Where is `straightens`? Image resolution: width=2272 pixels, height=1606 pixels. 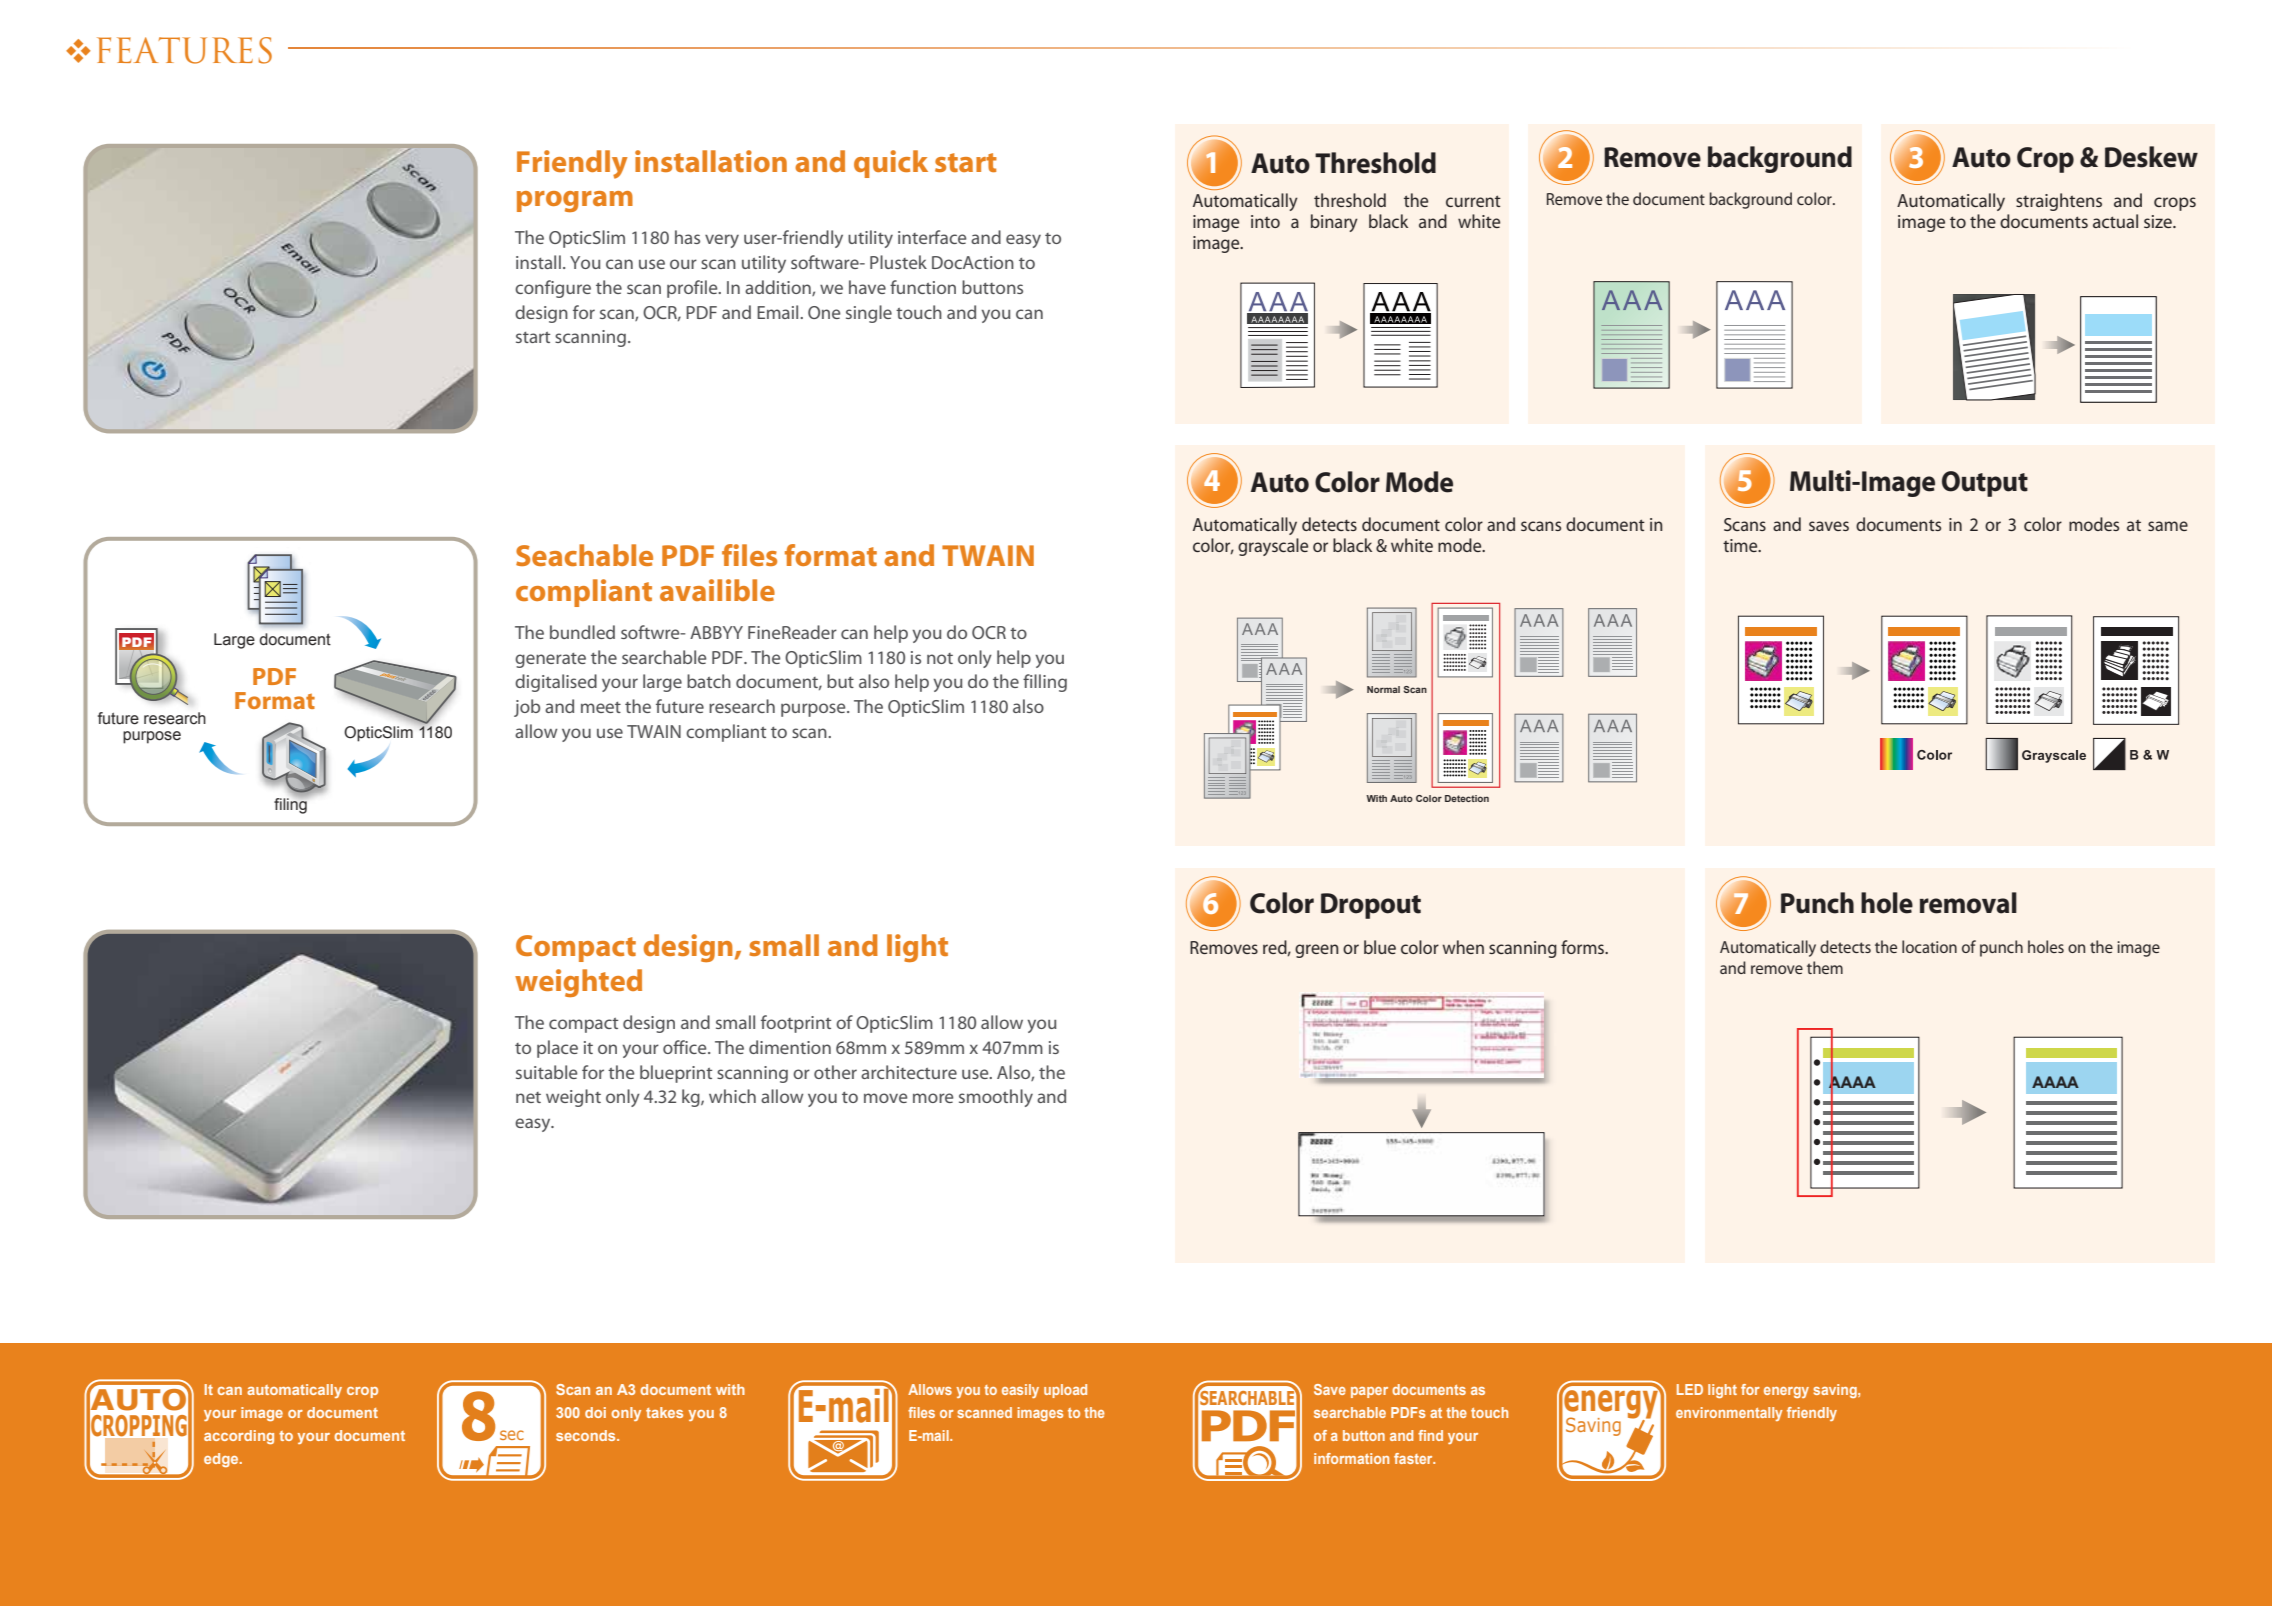
straightens is located at coordinates (2059, 202).
